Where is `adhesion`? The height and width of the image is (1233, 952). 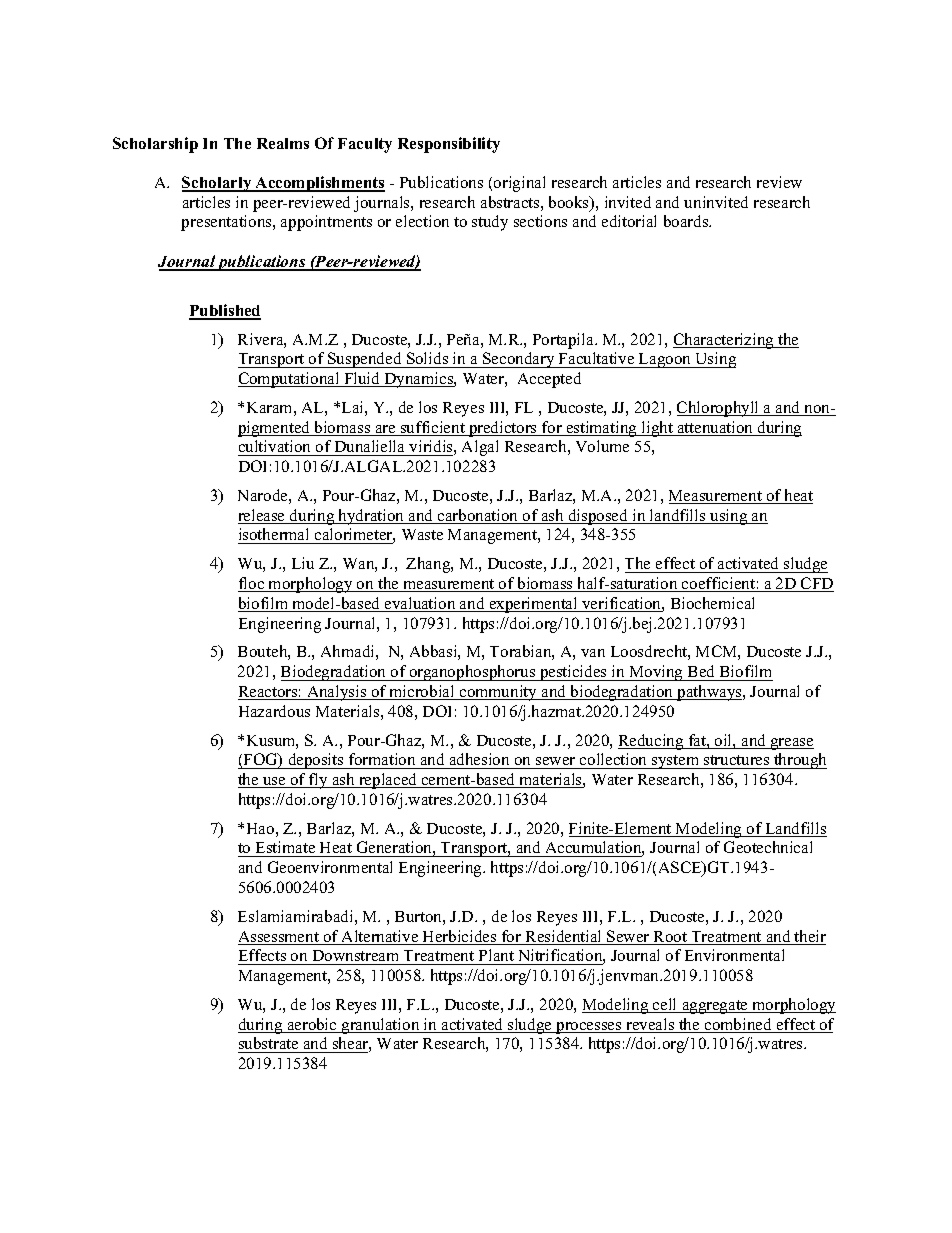
adhesion is located at coordinates (479, 759).
